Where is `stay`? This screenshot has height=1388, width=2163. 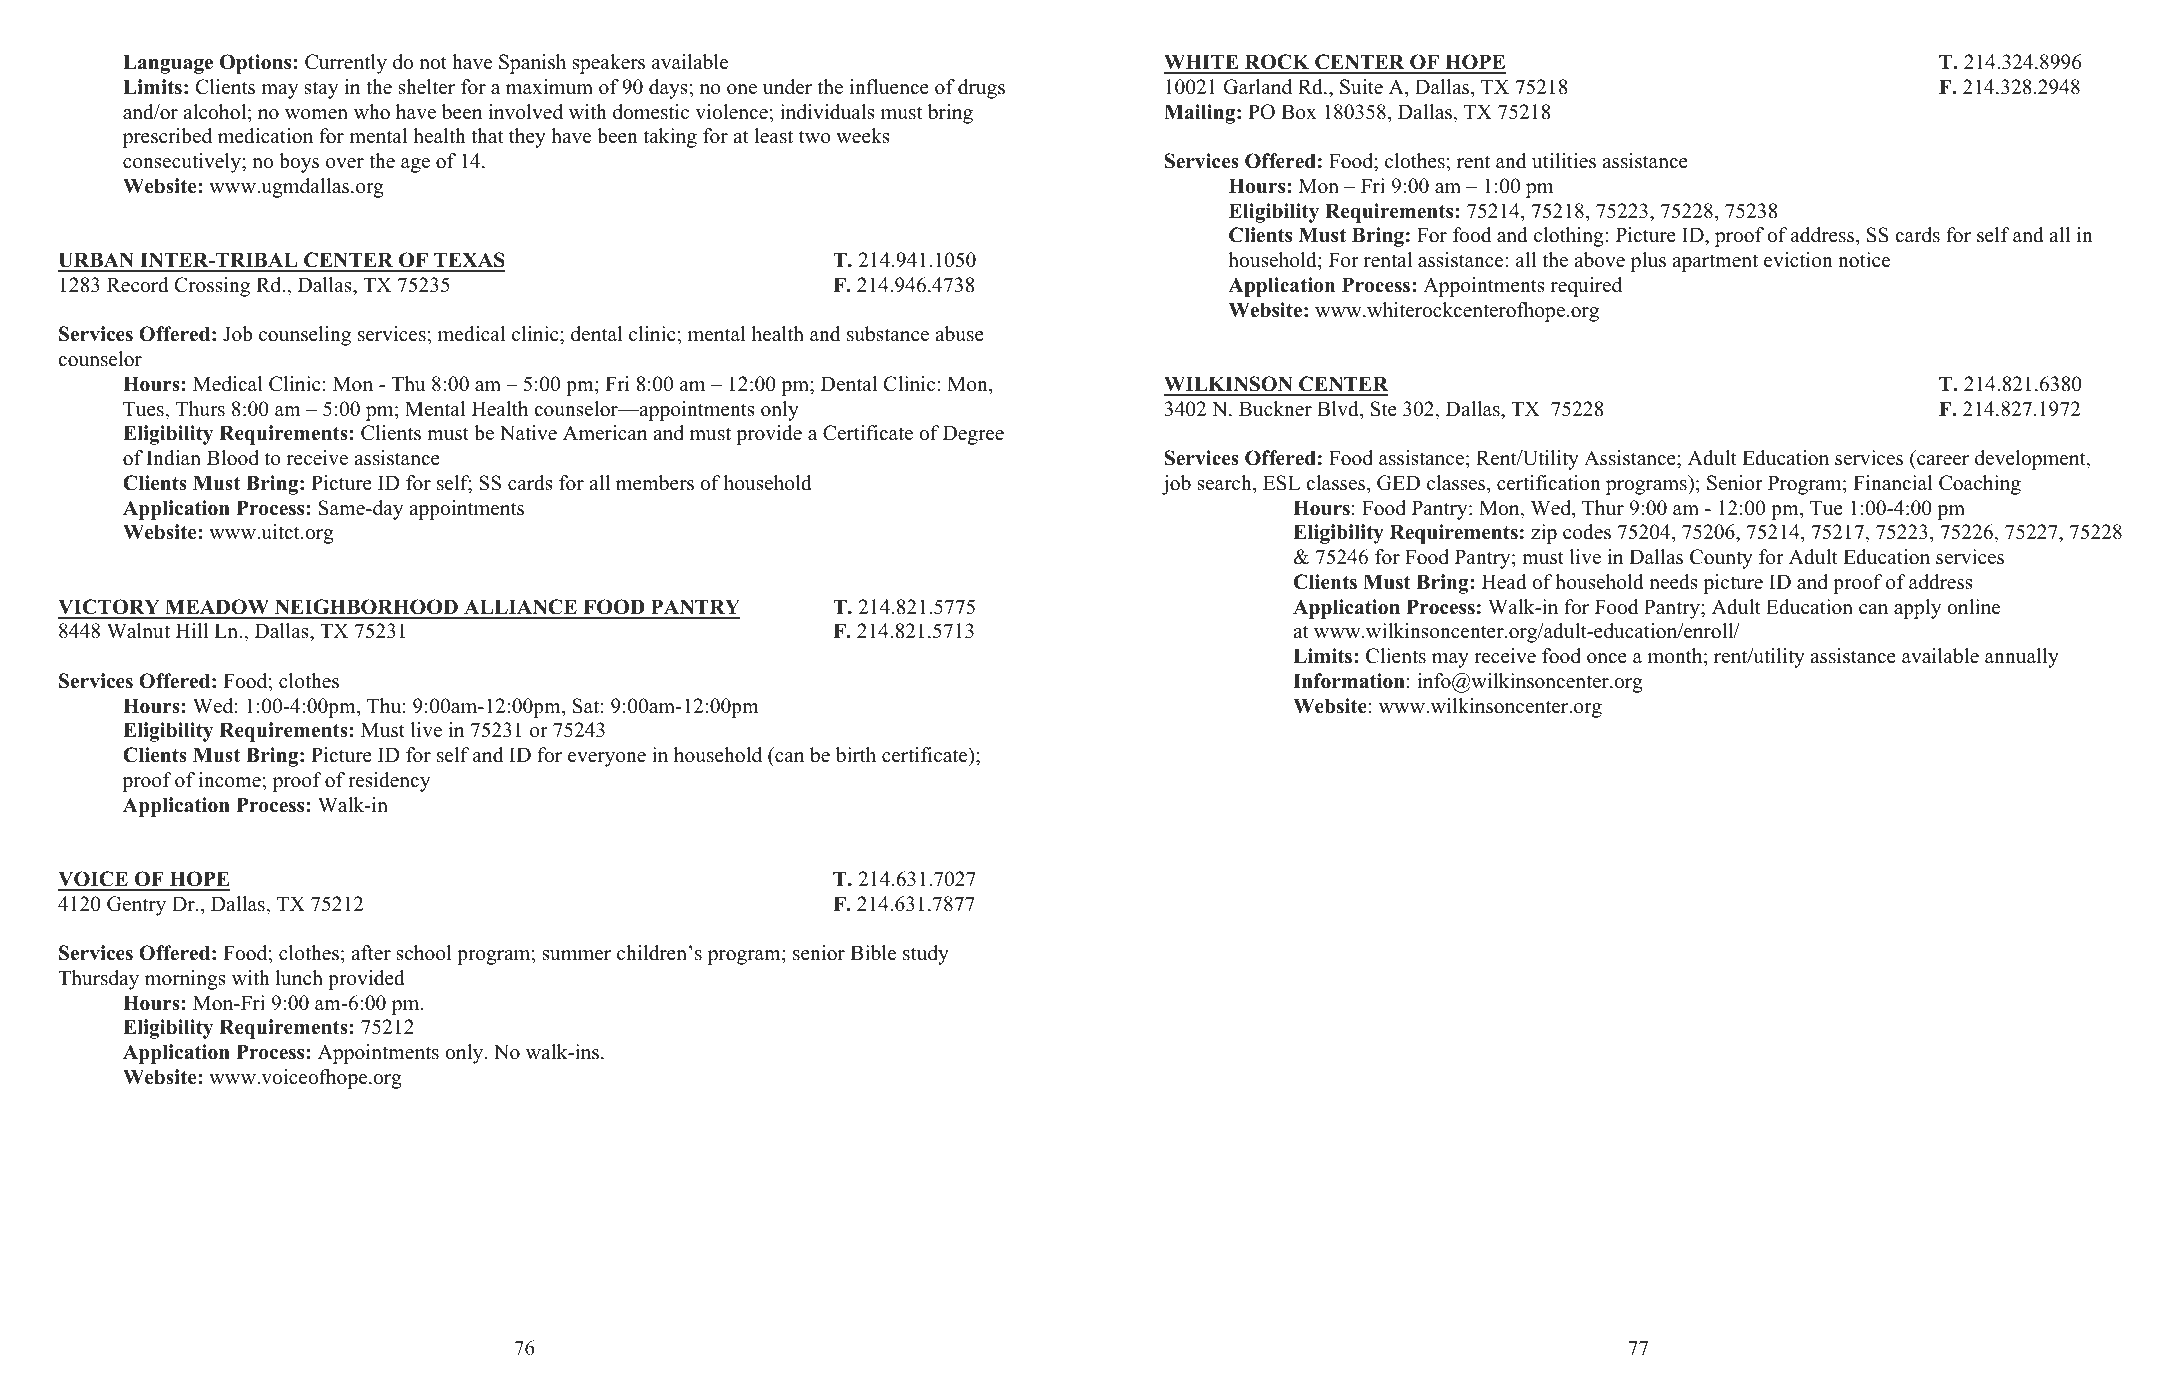
stay is located at coordinates (321, 90).
